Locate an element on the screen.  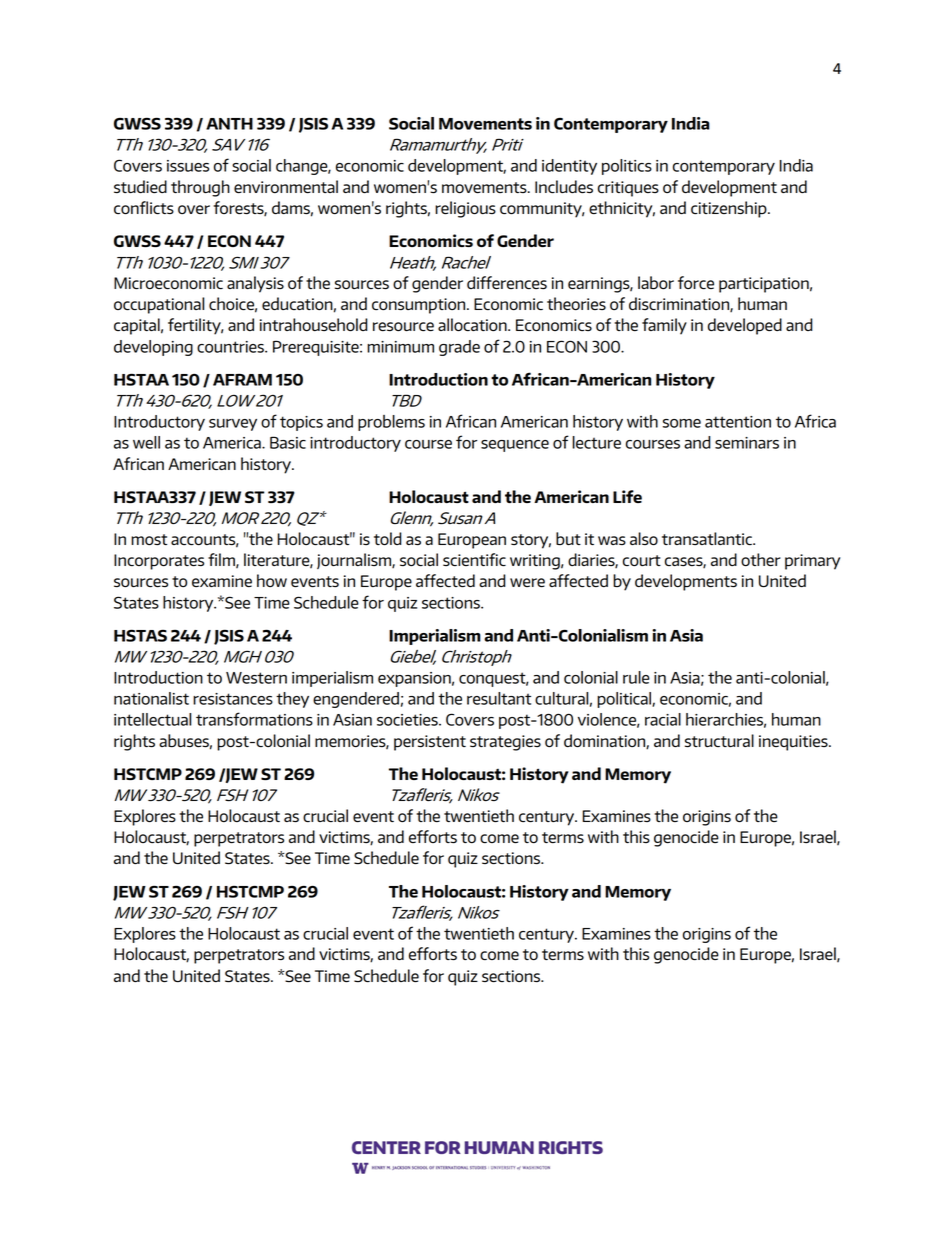
religious is located at coordinates (465, 209).
